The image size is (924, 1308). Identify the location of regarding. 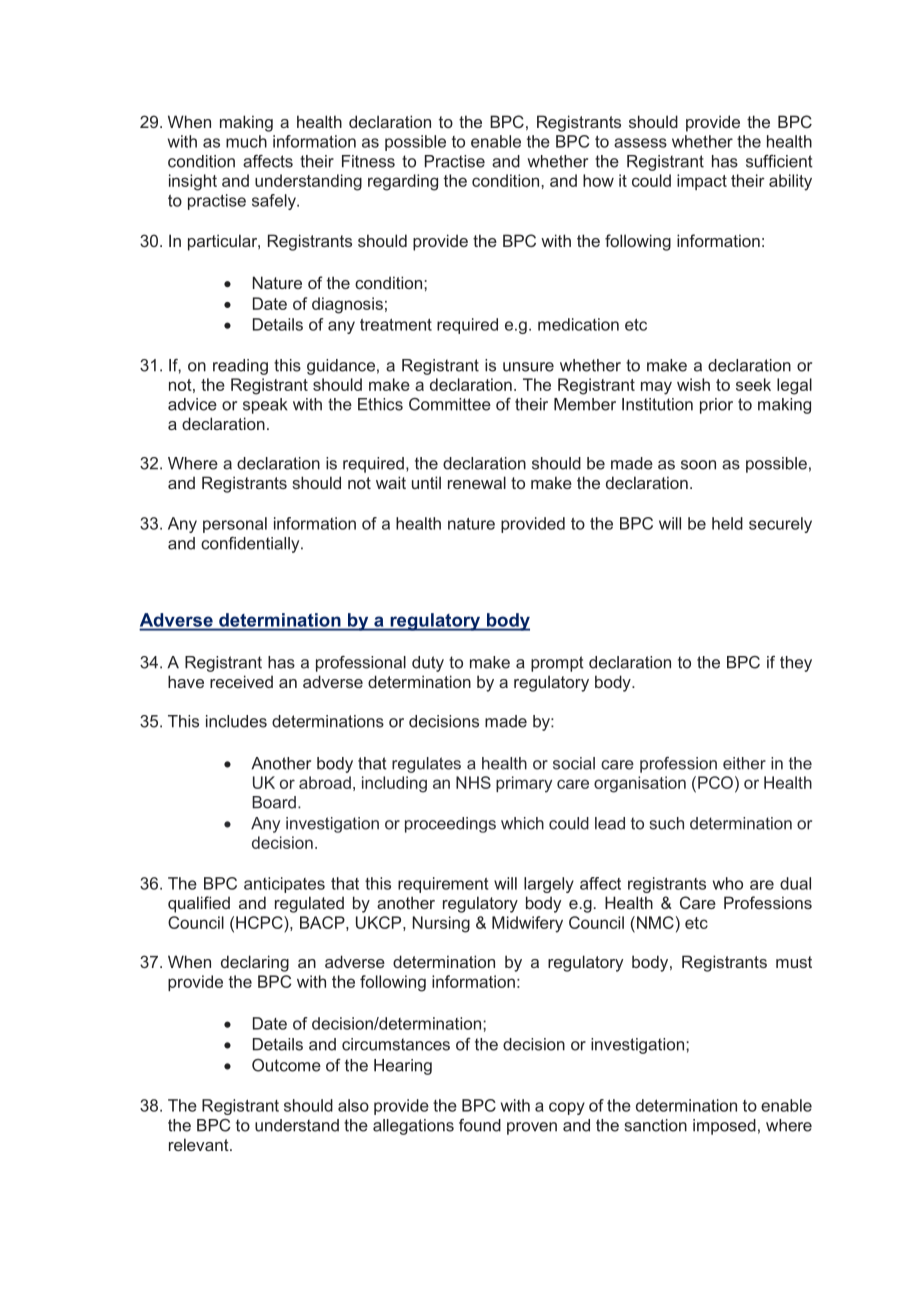
(403, 182).
